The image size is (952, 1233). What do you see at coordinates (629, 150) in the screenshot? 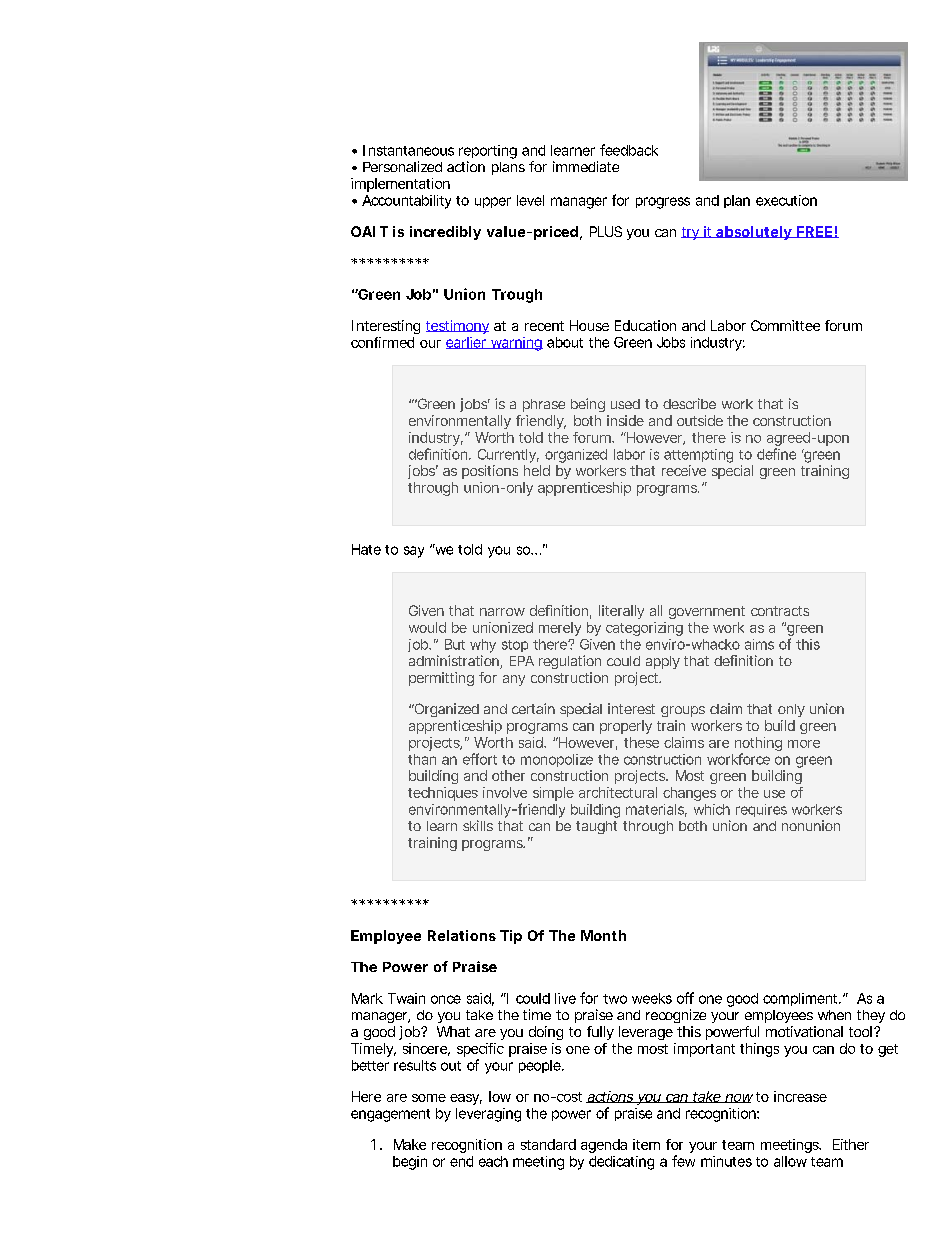
I see `feedback` at bounding box center [629, 150].
